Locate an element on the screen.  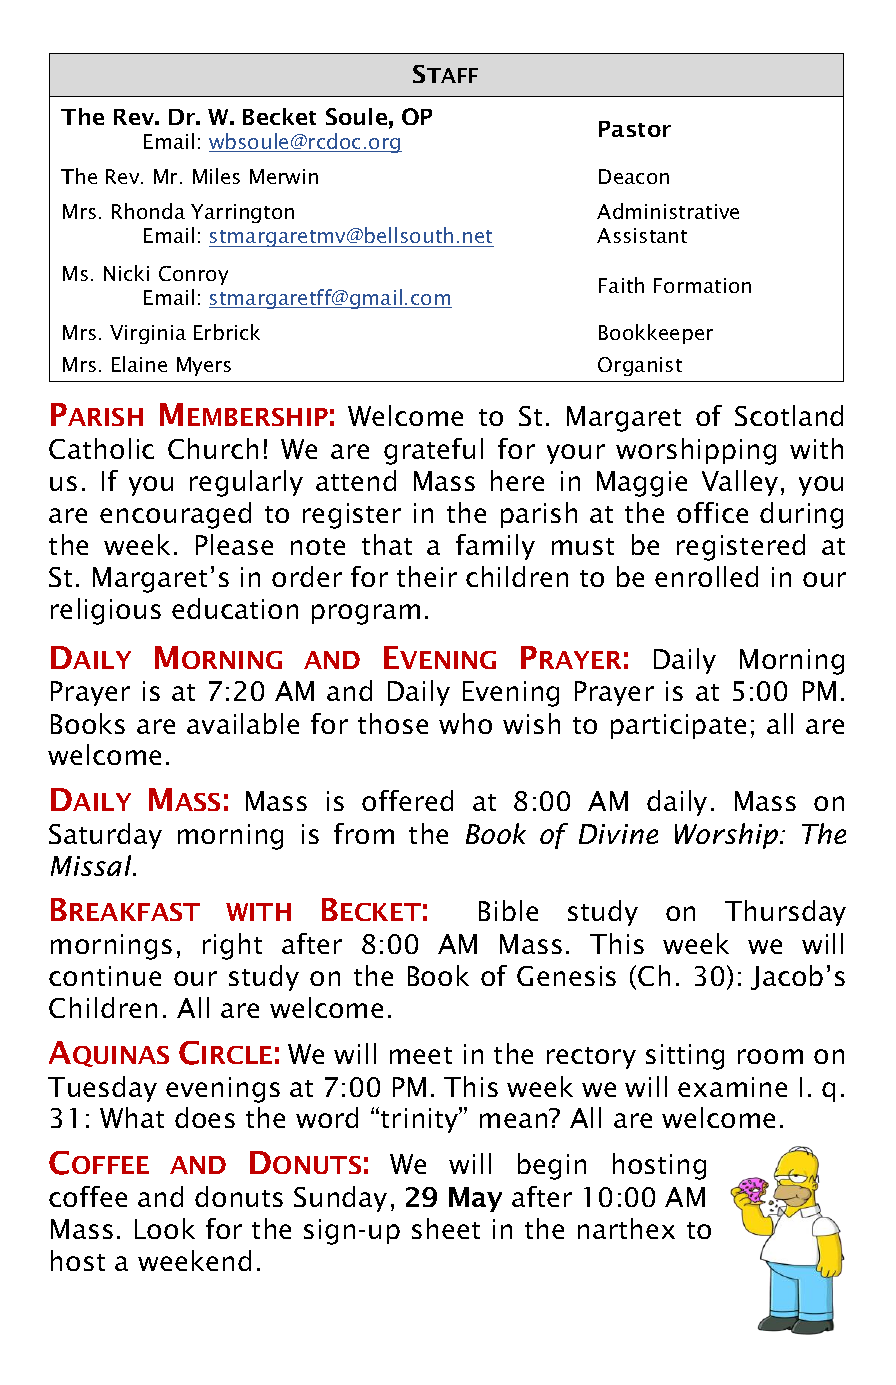
right is located at coordinates (232, 946).
